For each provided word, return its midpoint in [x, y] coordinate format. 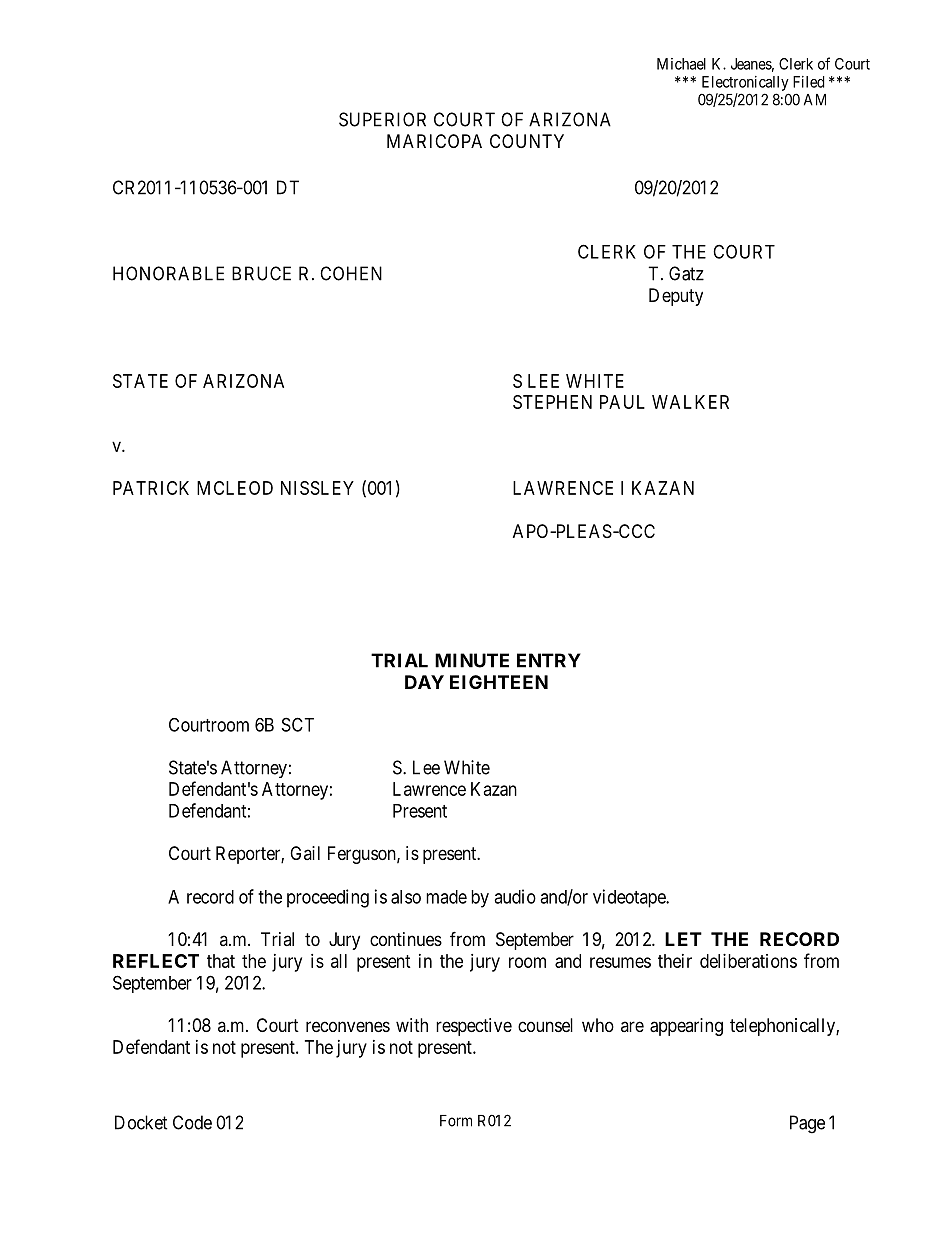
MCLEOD [235, 488]
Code [192, 1122]
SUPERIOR [382, 119]
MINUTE [472, 660]
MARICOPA [434, 141]
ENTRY [549, 660]
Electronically [745, 83]
